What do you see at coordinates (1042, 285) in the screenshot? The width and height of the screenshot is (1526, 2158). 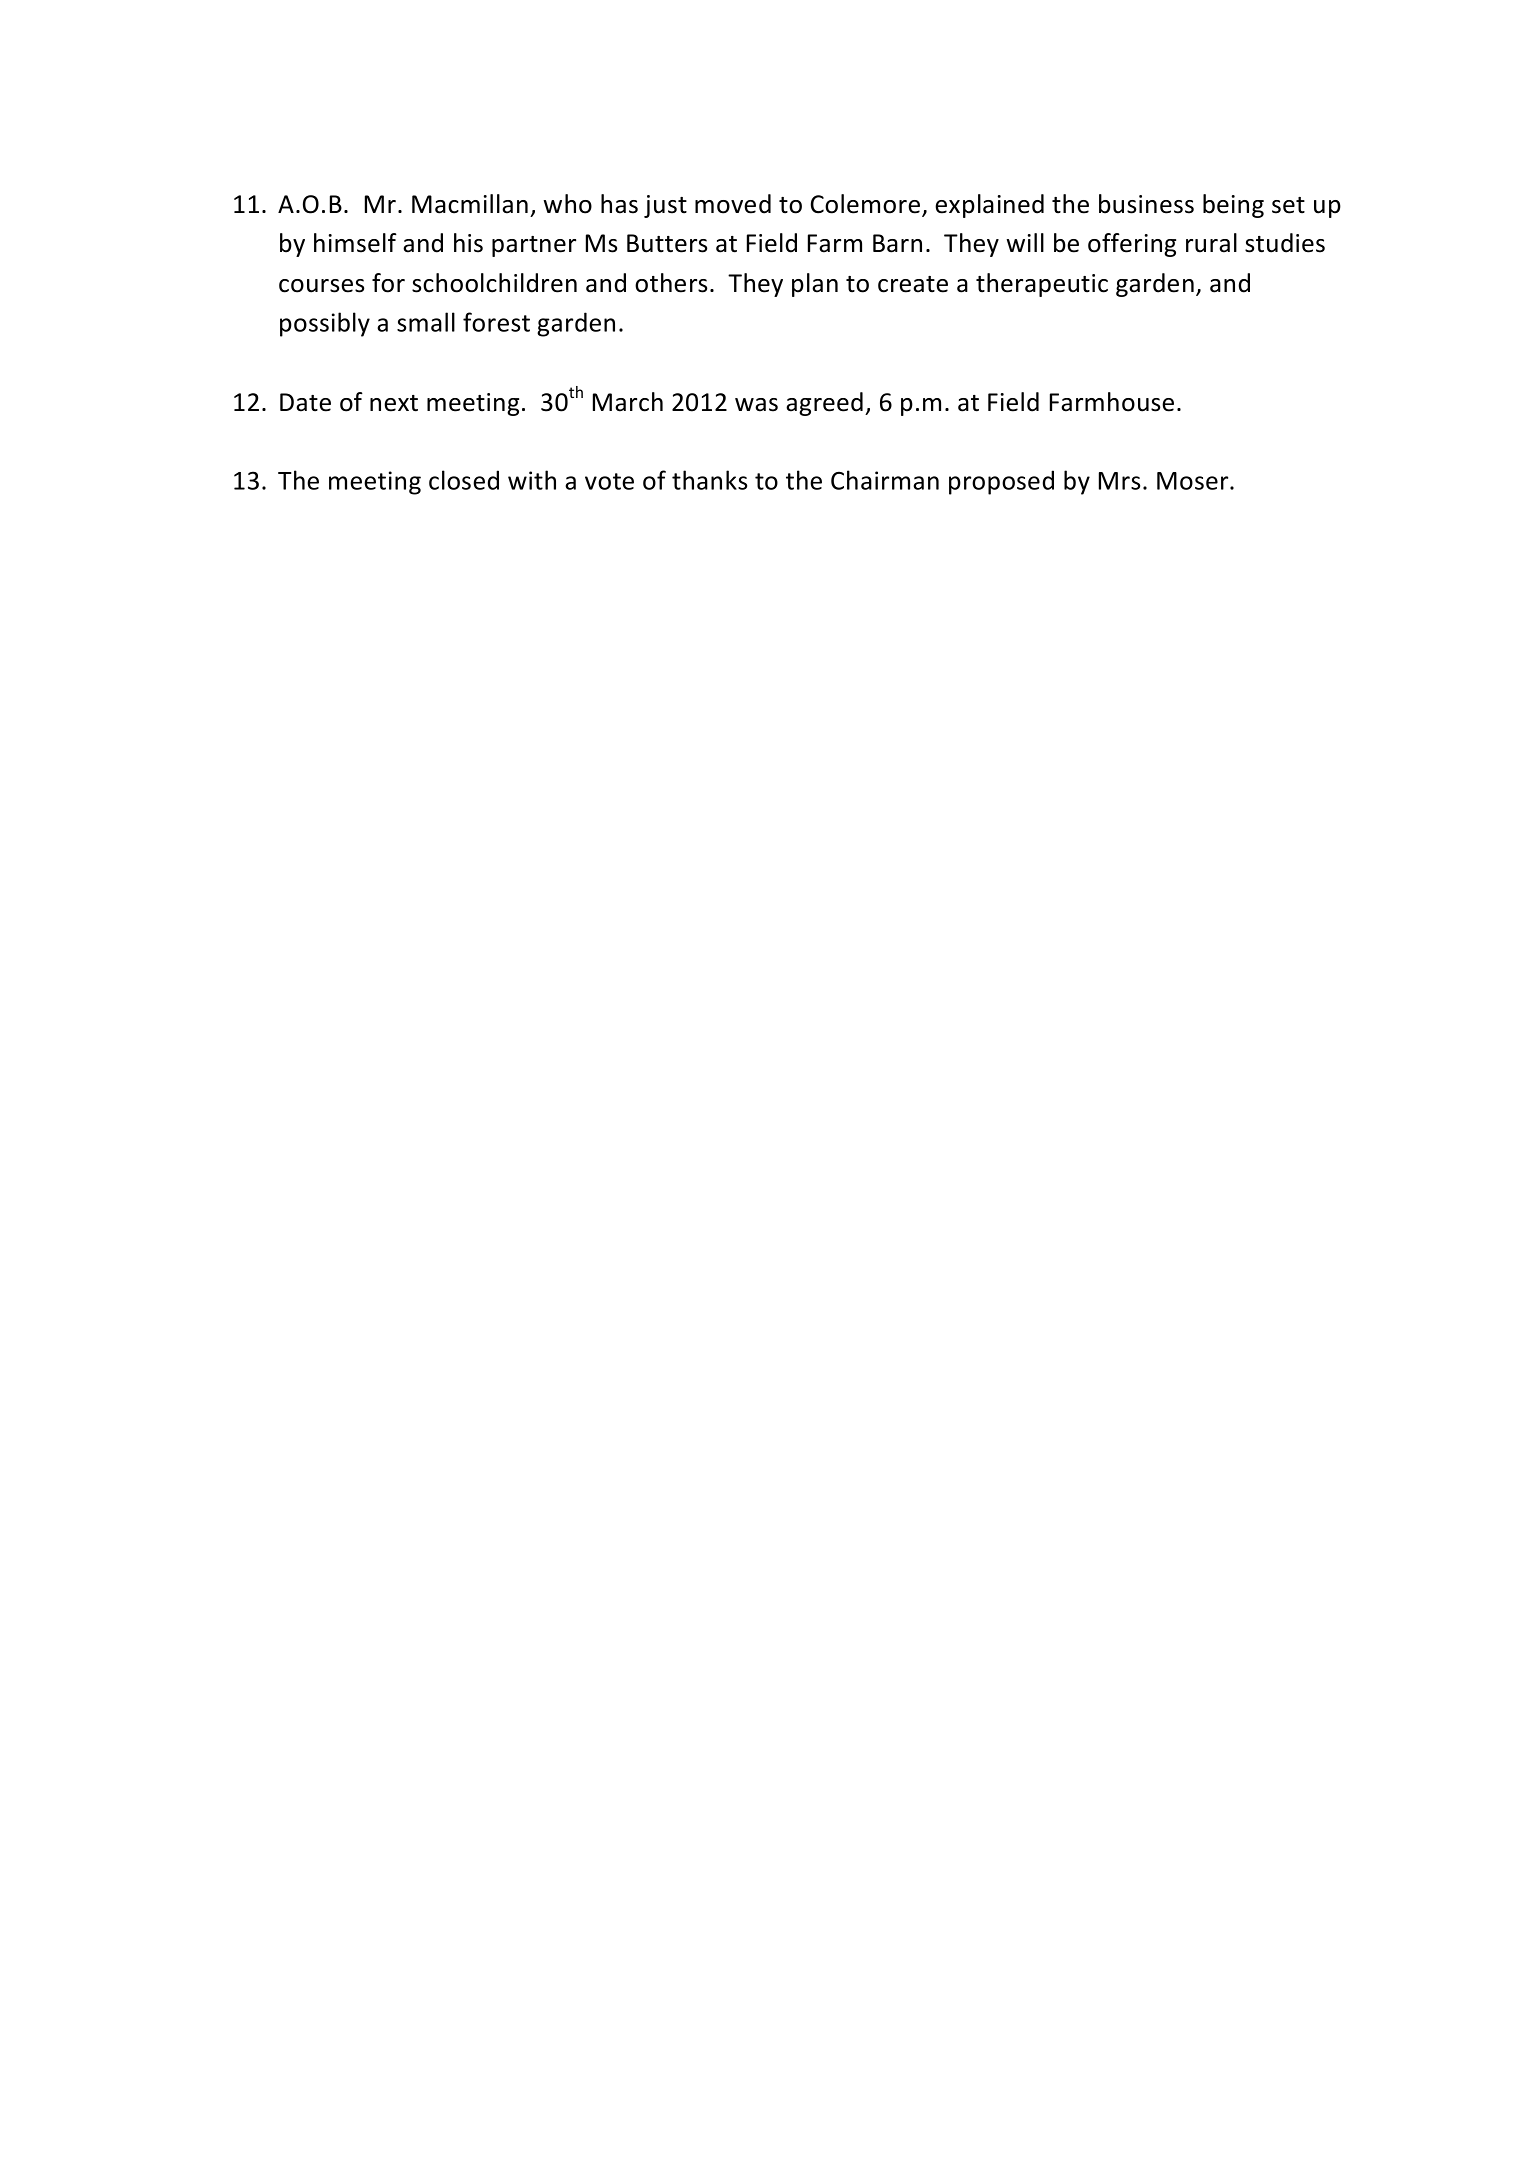 I see `therapeutic` at bounding box center [1042, 285].
